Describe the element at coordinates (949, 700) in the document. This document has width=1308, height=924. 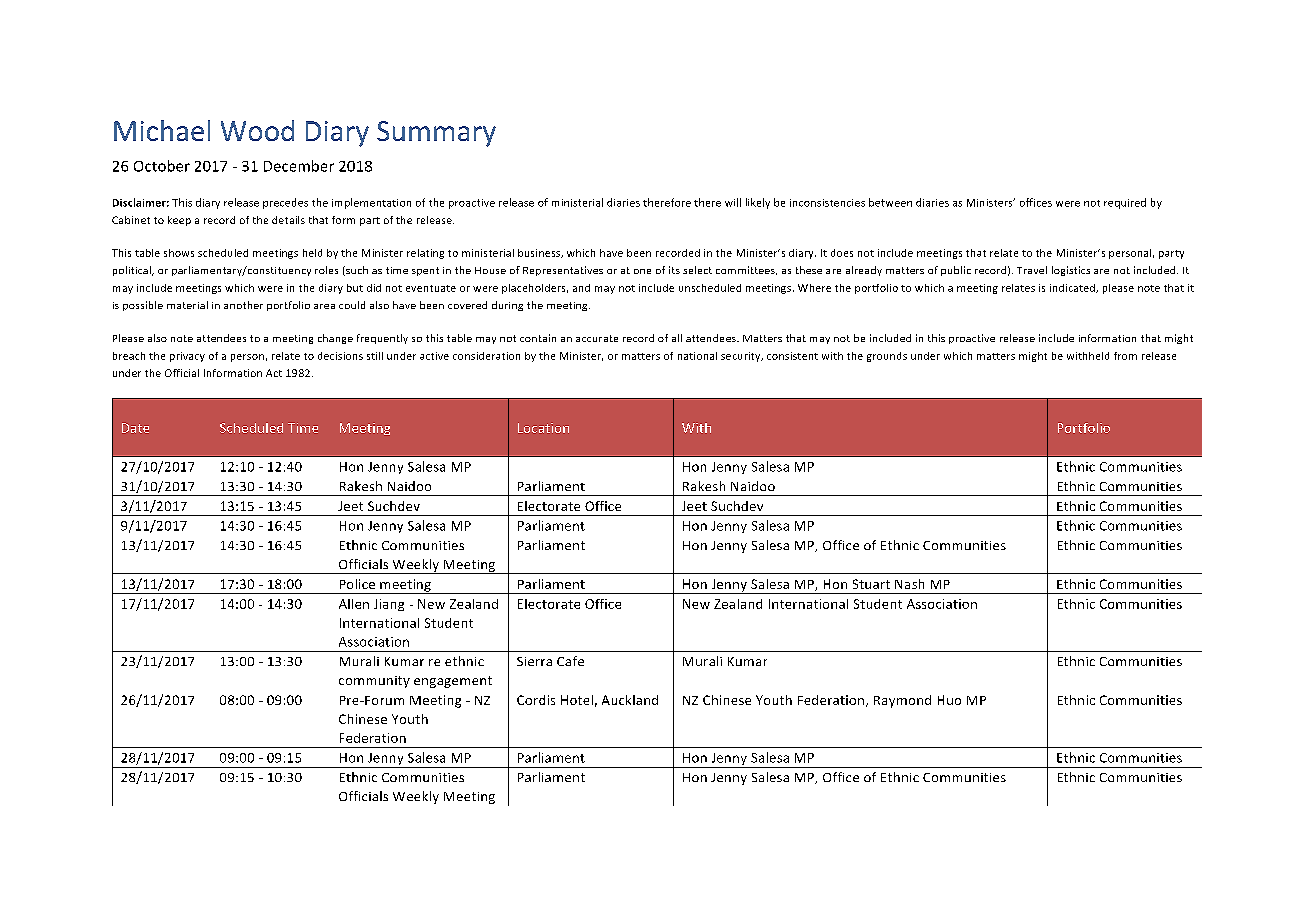
I see `Huo` at that location.
